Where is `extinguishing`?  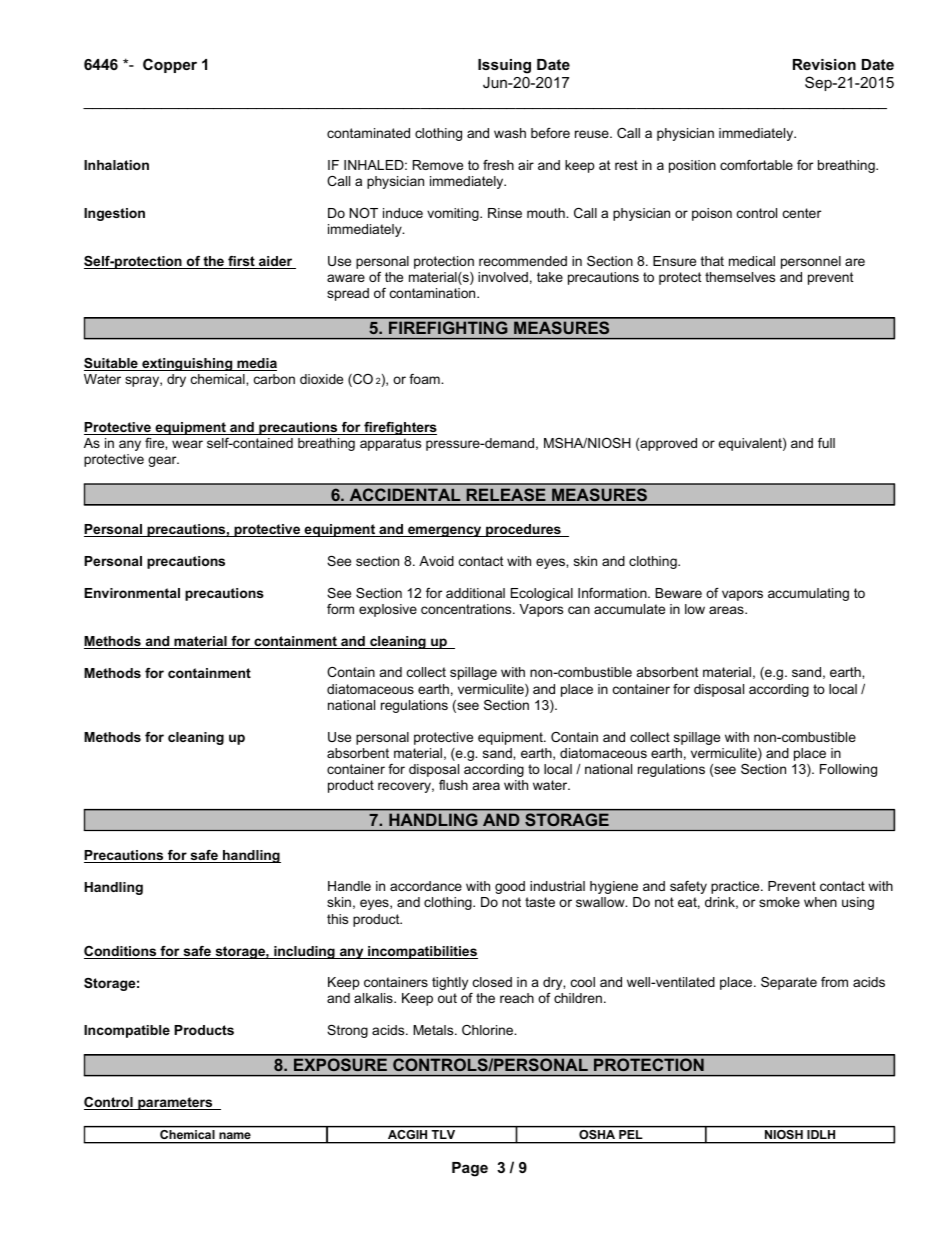
extinguishing is located at coordinates (187, 364).
